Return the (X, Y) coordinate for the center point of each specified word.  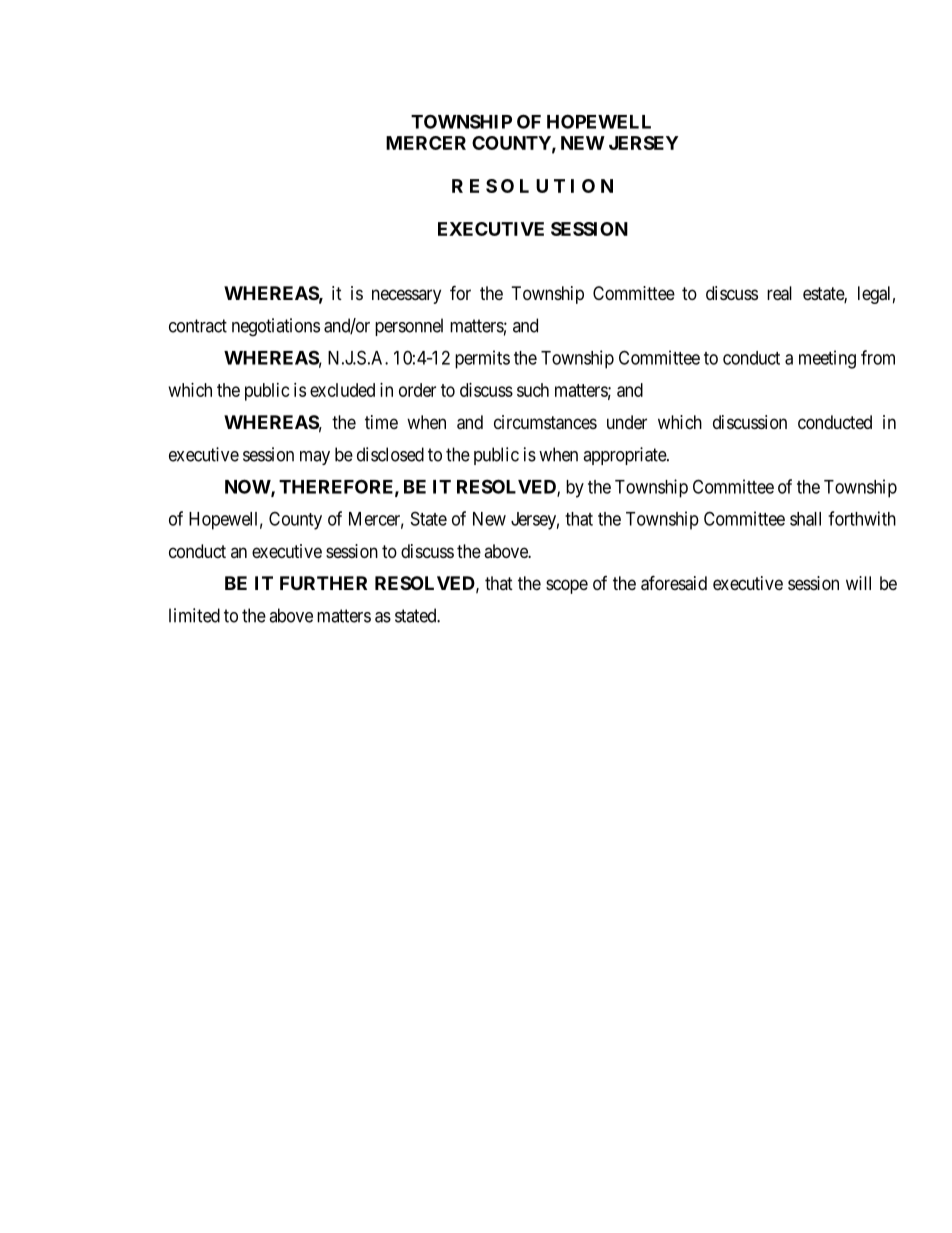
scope (567, 586)
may (315, 458)
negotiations (276, 327)
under (627, 422)
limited (194, 615)
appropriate (625, 456)
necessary (406, 296)
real (779, 293)
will (858, 583)
